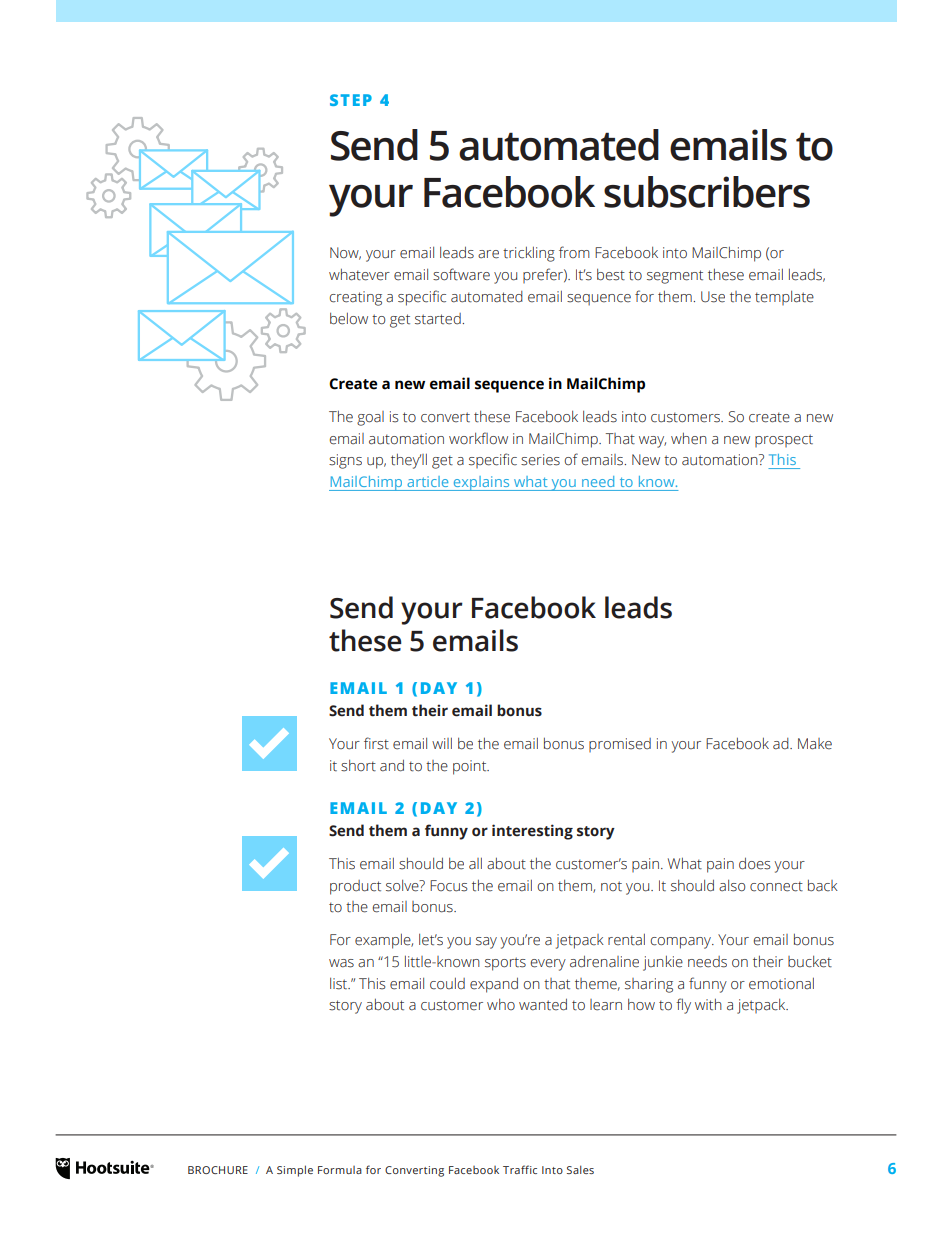 This image has width=952, height=1233. Describe the element at coordinates (707, 192) in the image. I see `subscribers` at that location.
